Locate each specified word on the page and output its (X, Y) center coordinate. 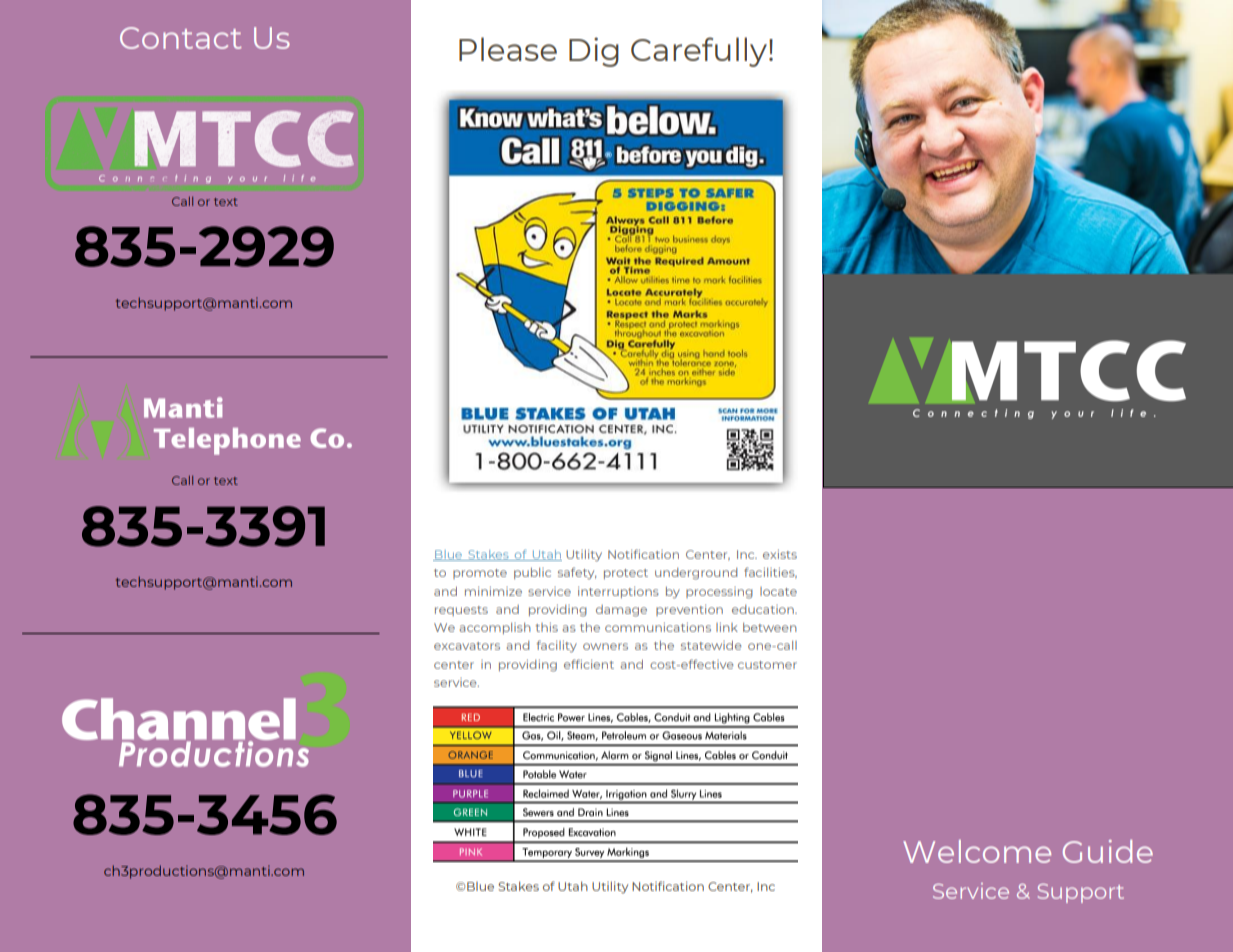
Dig (594, 52)
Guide (1108, 851)
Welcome (977, 851)
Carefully (699, 52)
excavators (467, 646)
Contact (181, 38)
